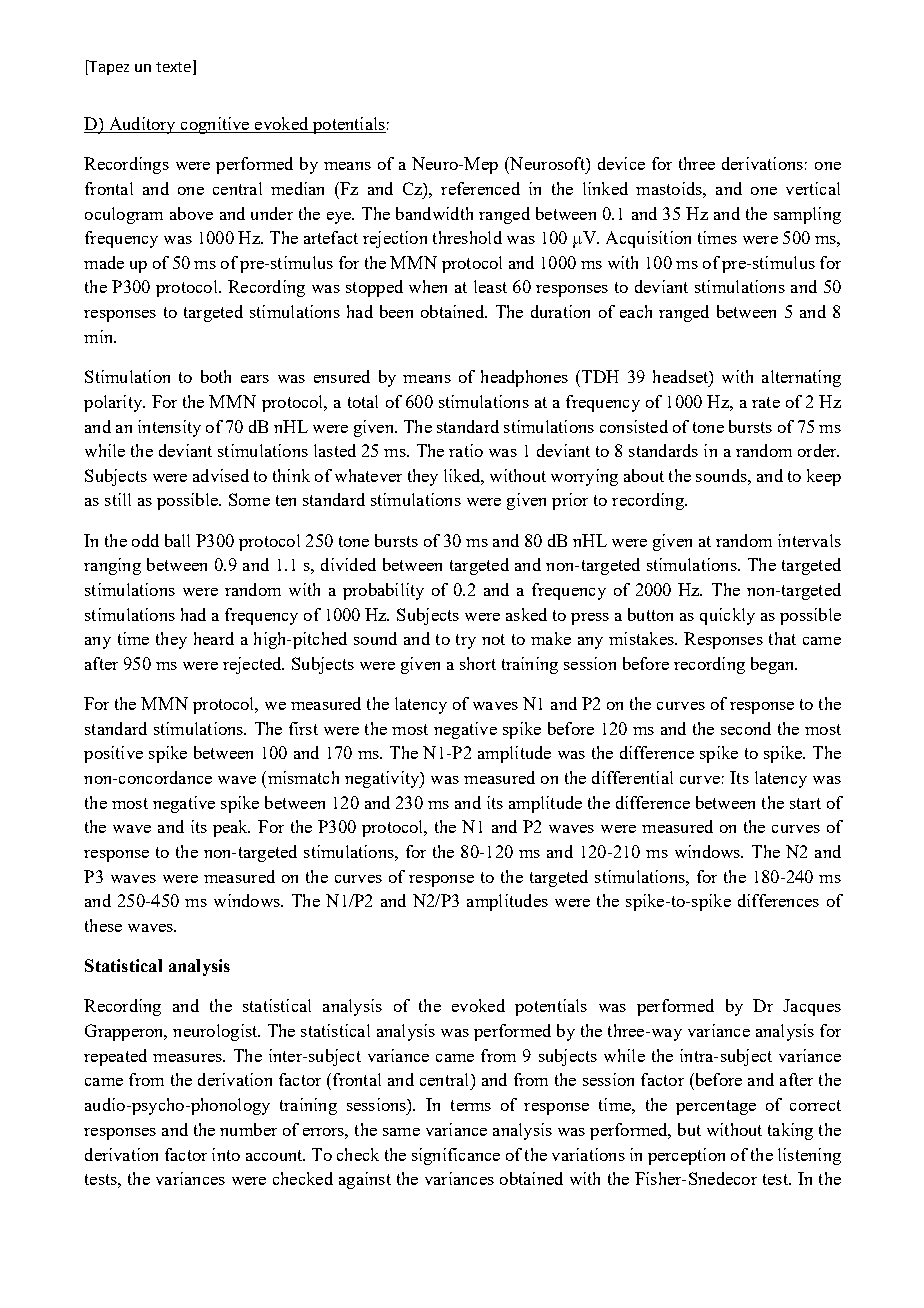 This page has width=924, height=1308. I want to click on cognitive, so click(215, 125).
